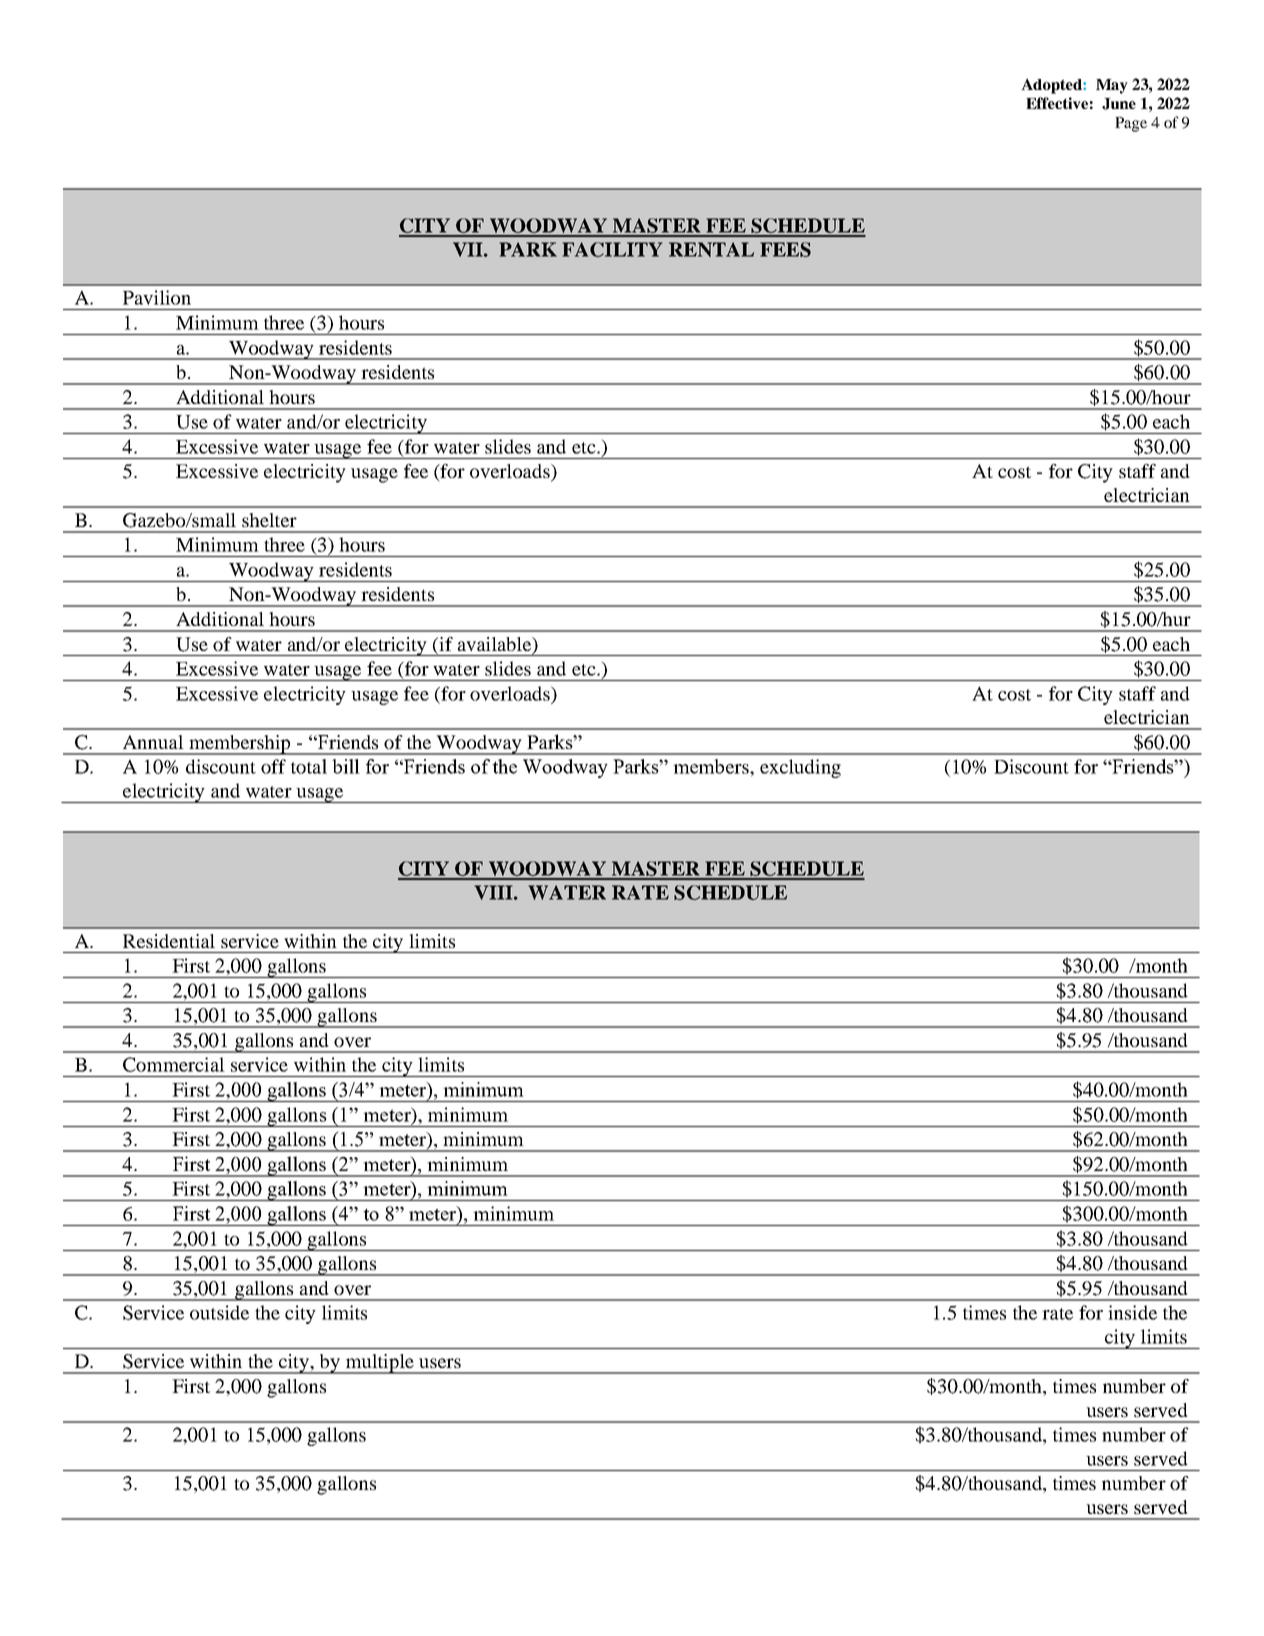 This image has height=1636, width=1264. What do you see at coordinates (219, 1312) in the image?
I see `outside` at bounding box center [219, 1312].
